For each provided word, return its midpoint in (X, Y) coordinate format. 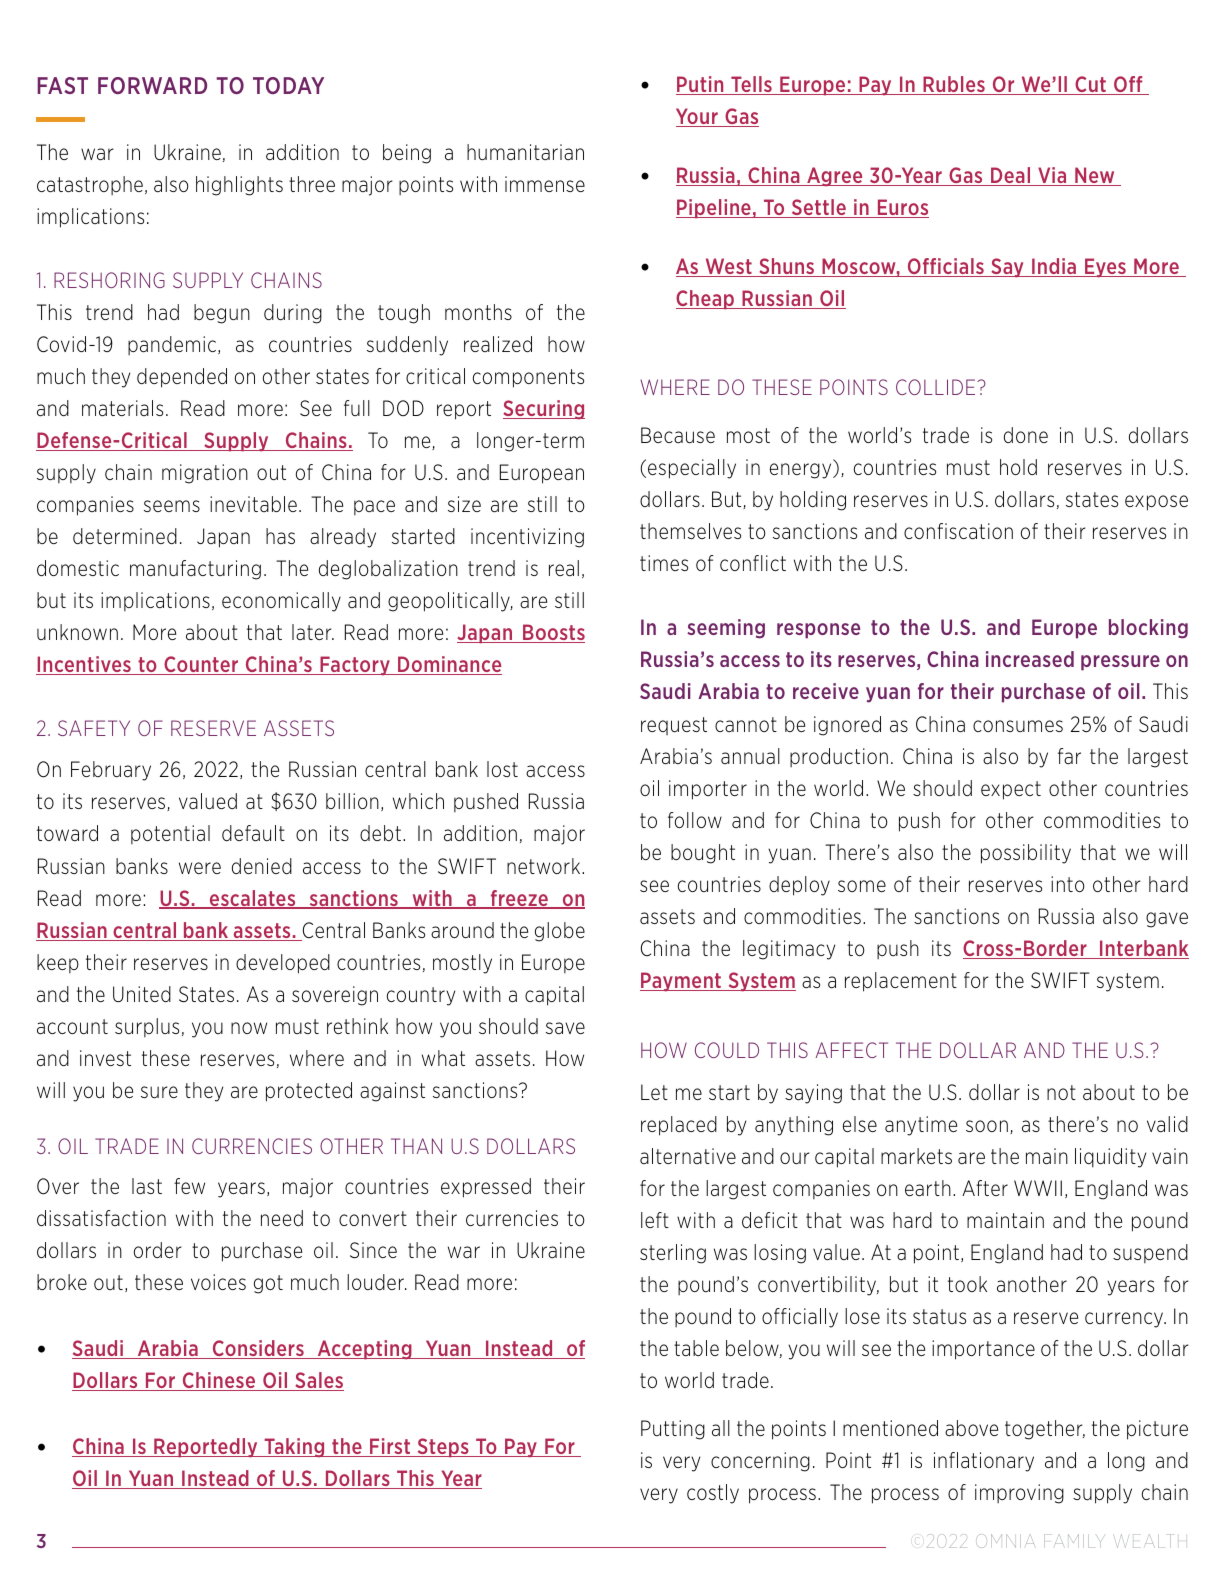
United (142, 994)
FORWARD (152, 85)
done (1026, 435)
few (189, 1186)
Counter (201, 665)
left (655, 1220)
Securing (544, 409)
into (1068, 884)
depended (182, 378)
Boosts (553, 633)
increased (1030, 659)
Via (1052, 176)
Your (698, 117)
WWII (1038, 1188)
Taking (294, 1447)
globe (560, 932)
